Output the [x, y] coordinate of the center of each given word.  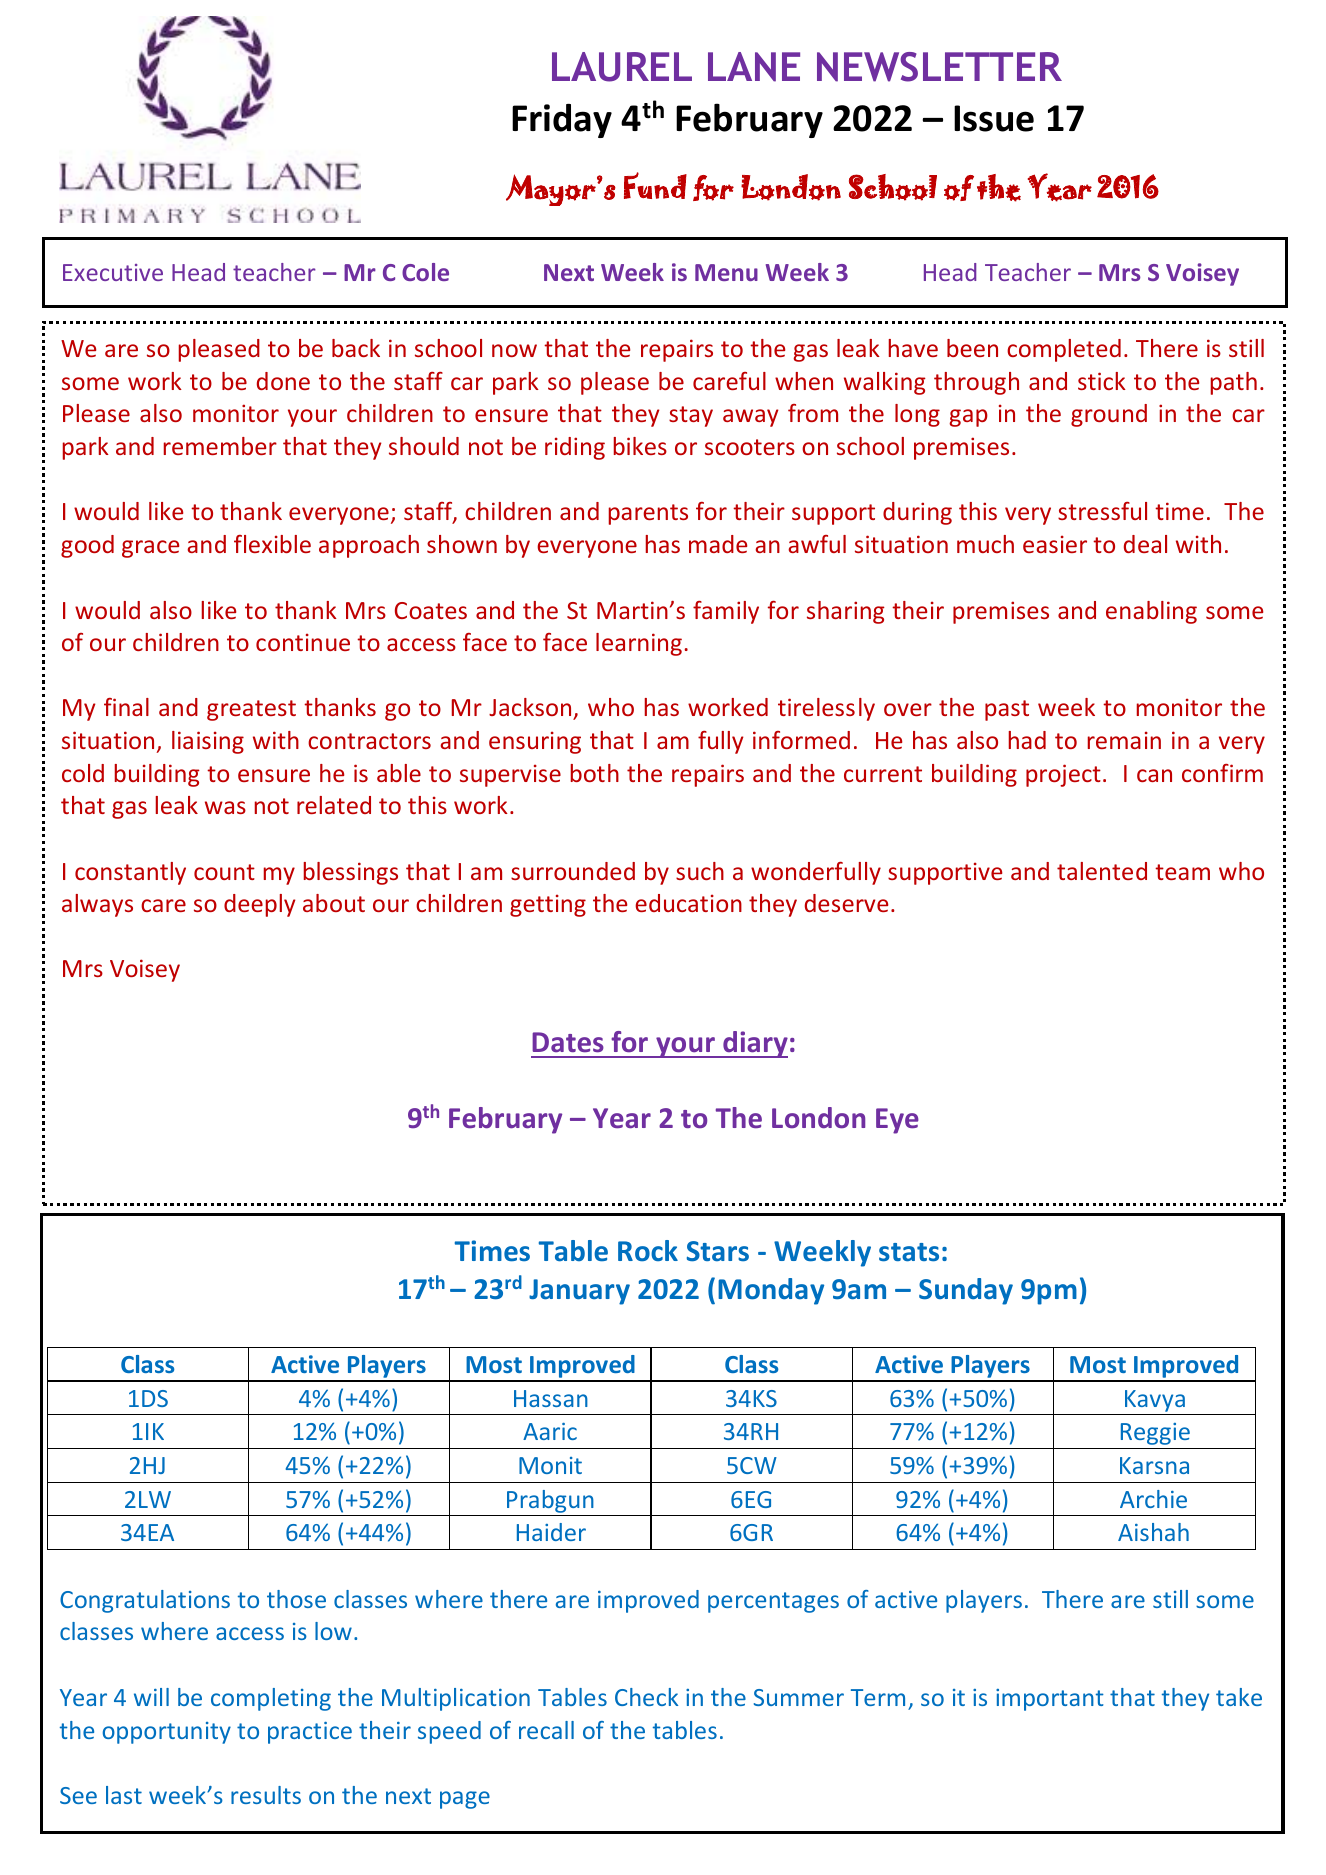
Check [646, 1697]
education [688, 903]
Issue [994, 118]
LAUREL [622, 67]
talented [1102, 871]
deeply [260, 905]
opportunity [167, 1733]
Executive [113, 272]
